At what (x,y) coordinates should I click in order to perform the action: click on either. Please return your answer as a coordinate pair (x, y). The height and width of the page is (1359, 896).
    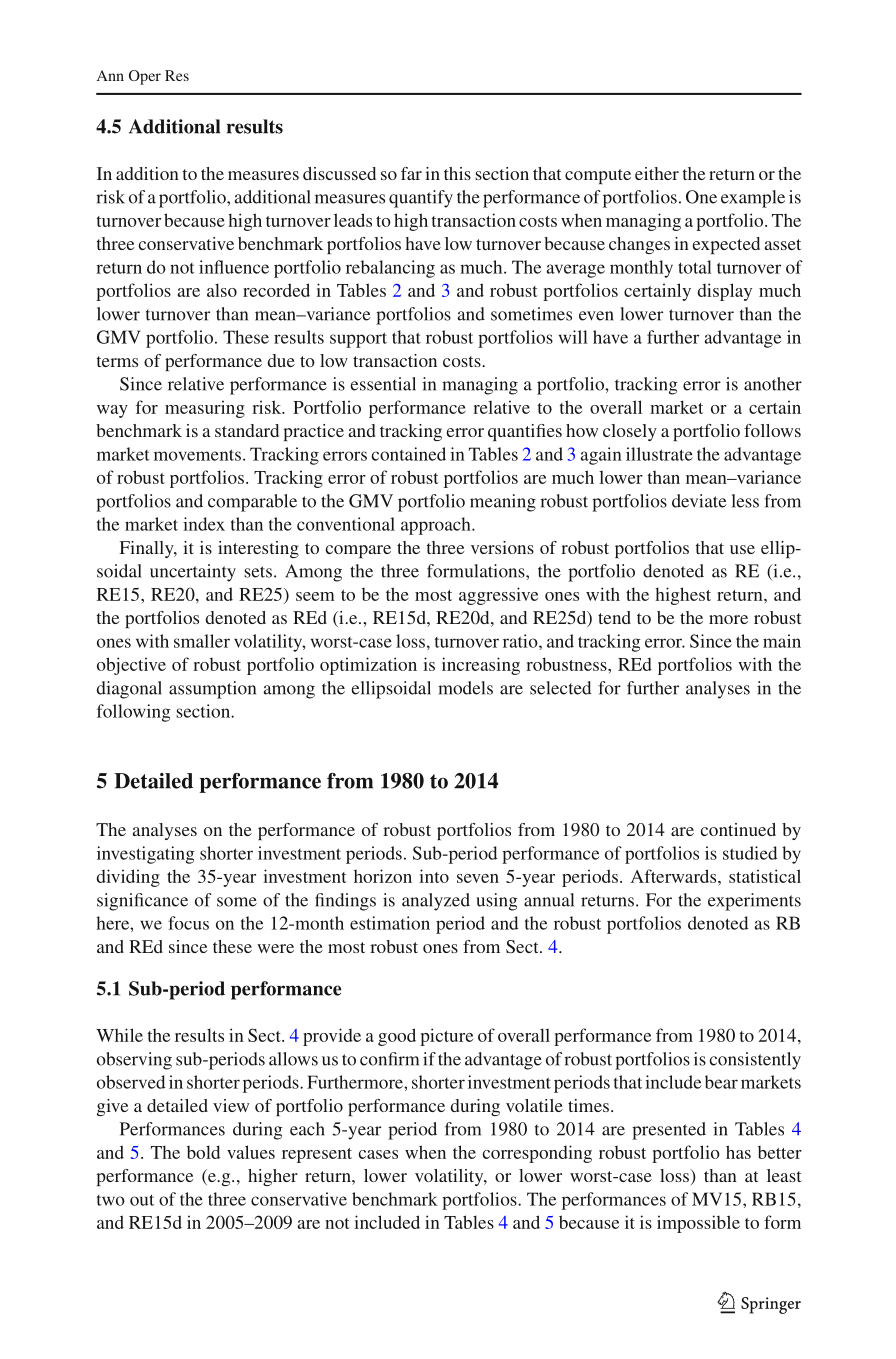
    Looking at the image, I should click on (657, 173).
